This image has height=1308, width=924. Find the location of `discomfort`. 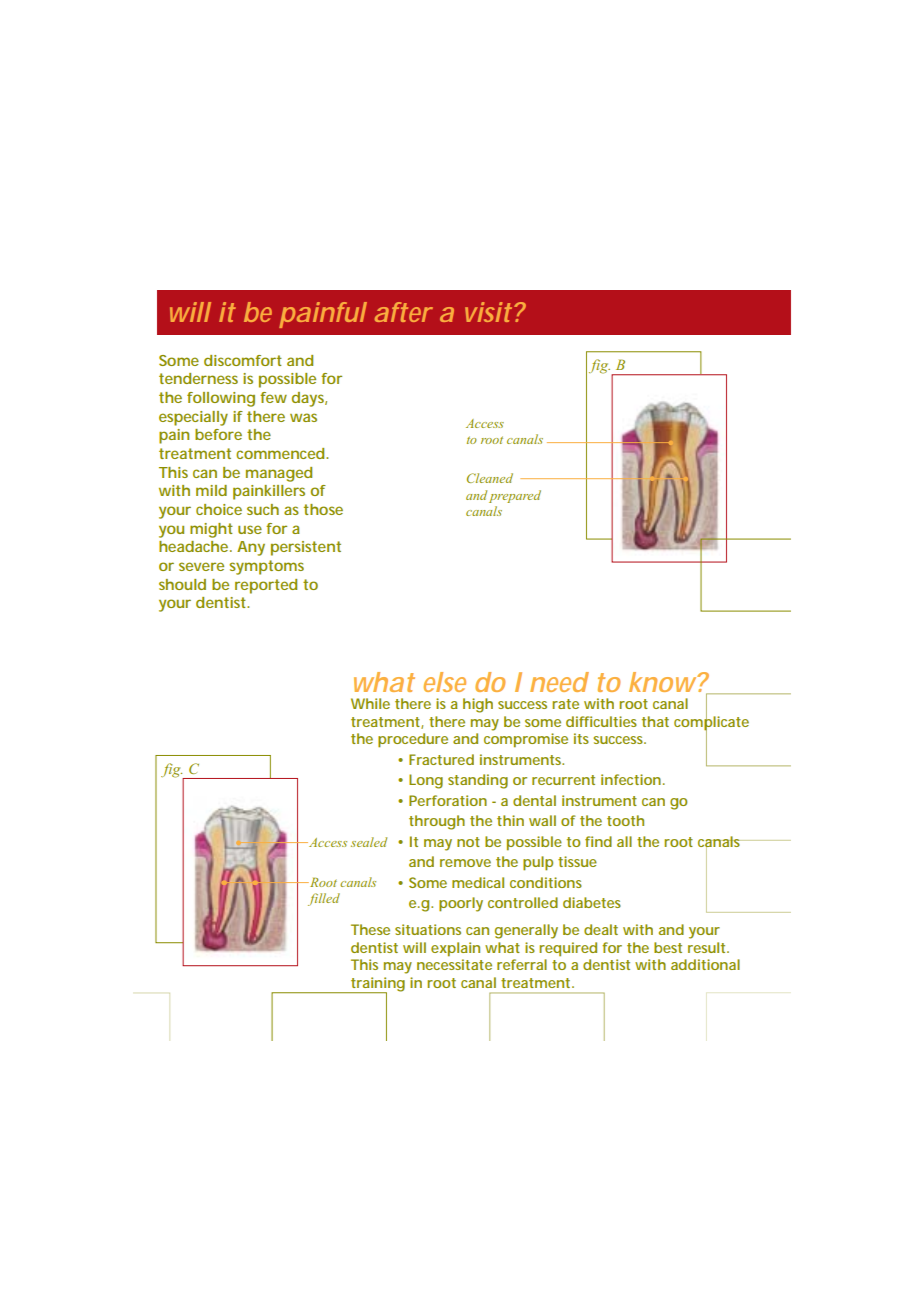

discomfort is located at coordinates (243, 360).
